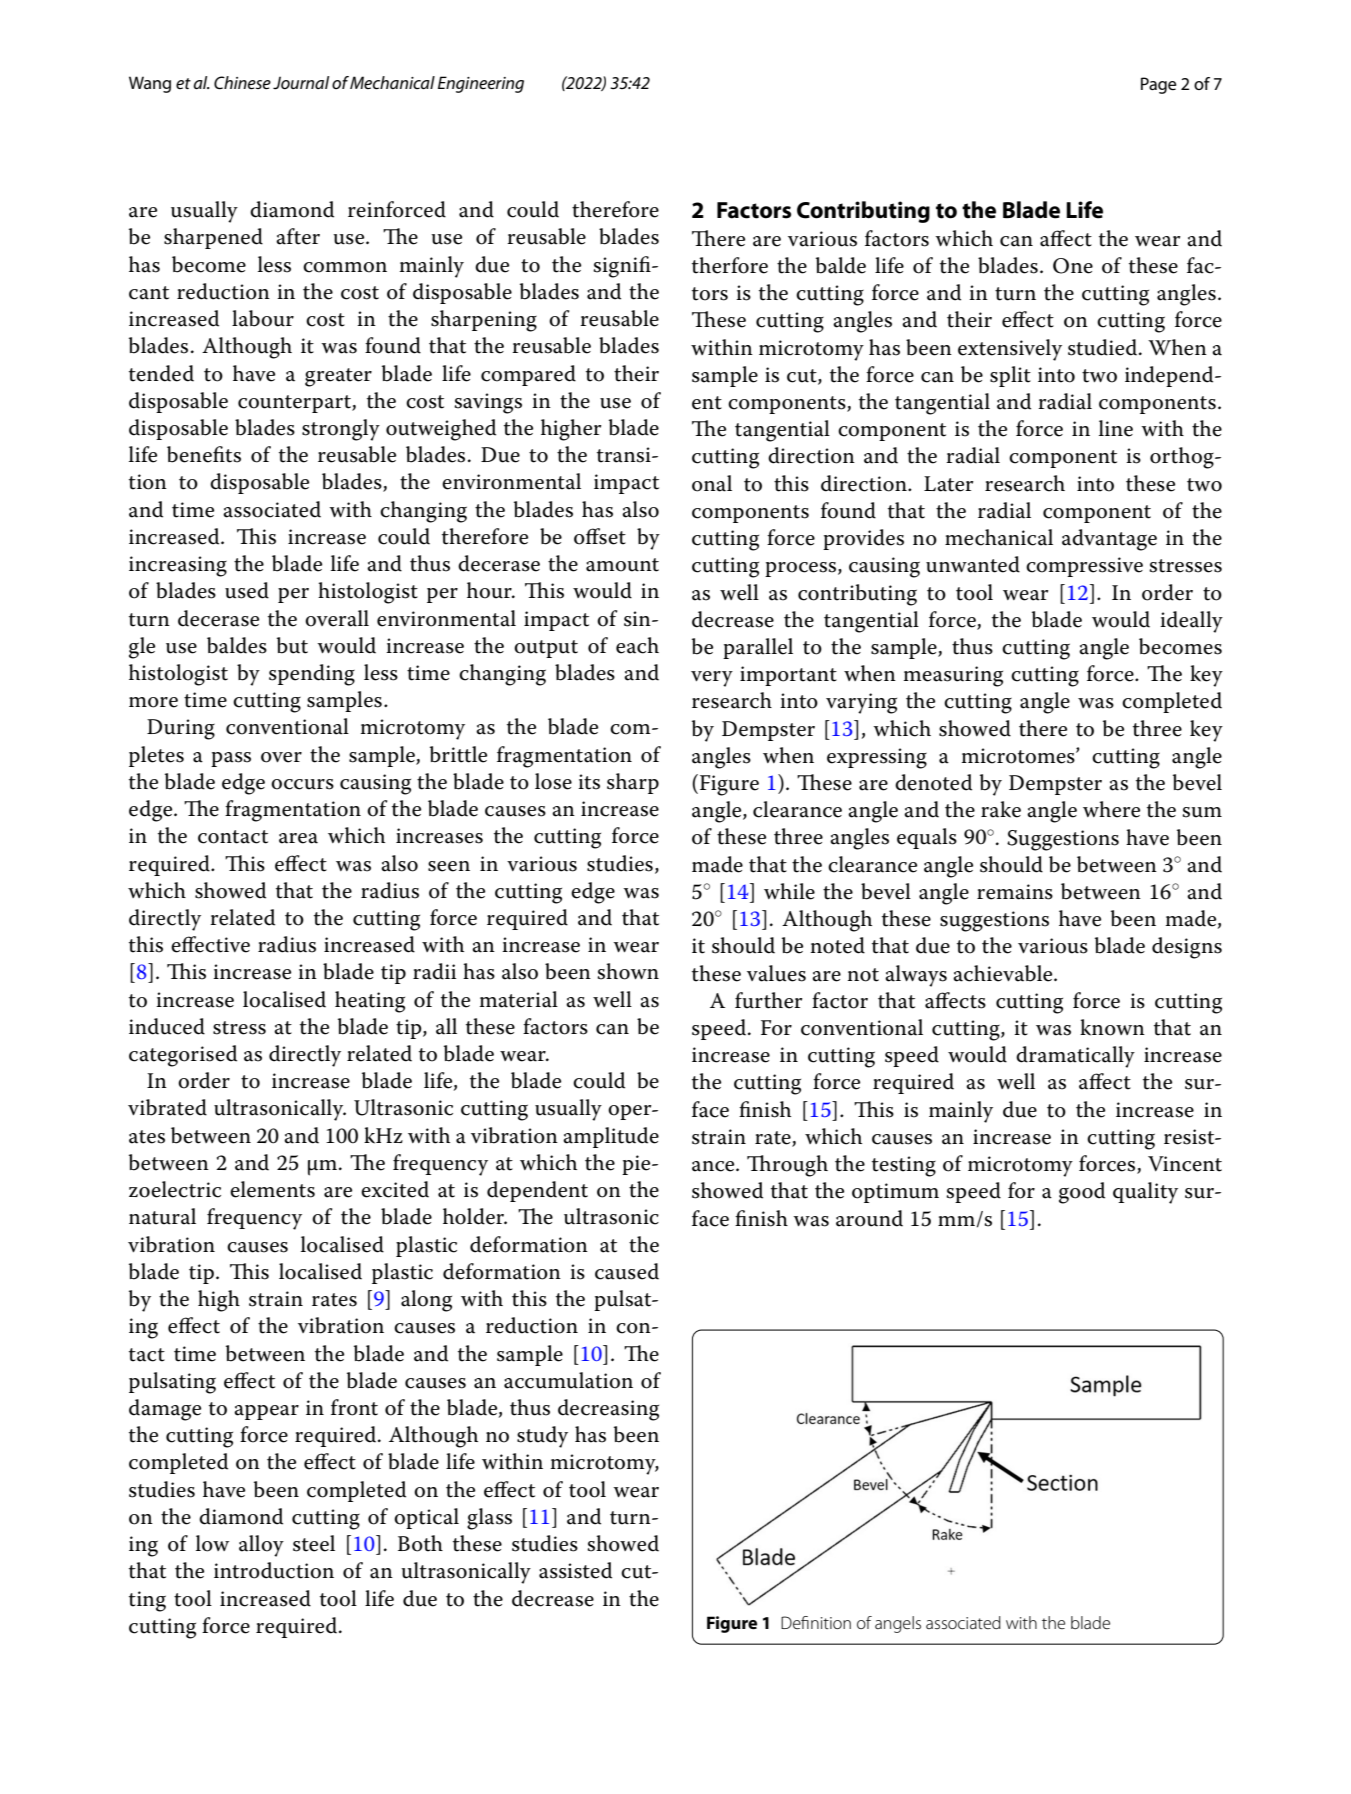 The image size is (1351, 1794). I want to click on alloy, so click(261, 1546).
